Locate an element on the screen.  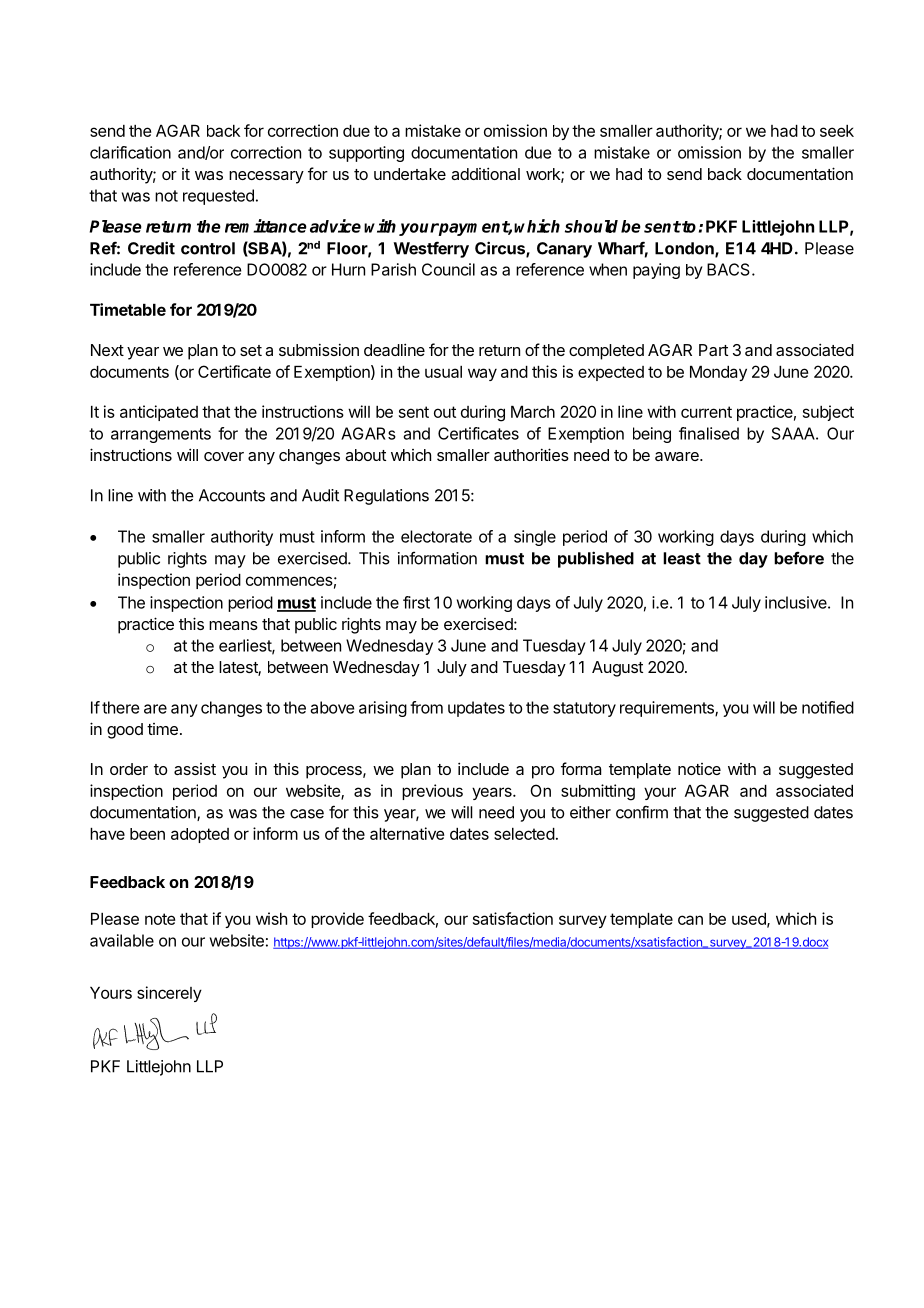
clarification is located at coordinates (130, 152).
